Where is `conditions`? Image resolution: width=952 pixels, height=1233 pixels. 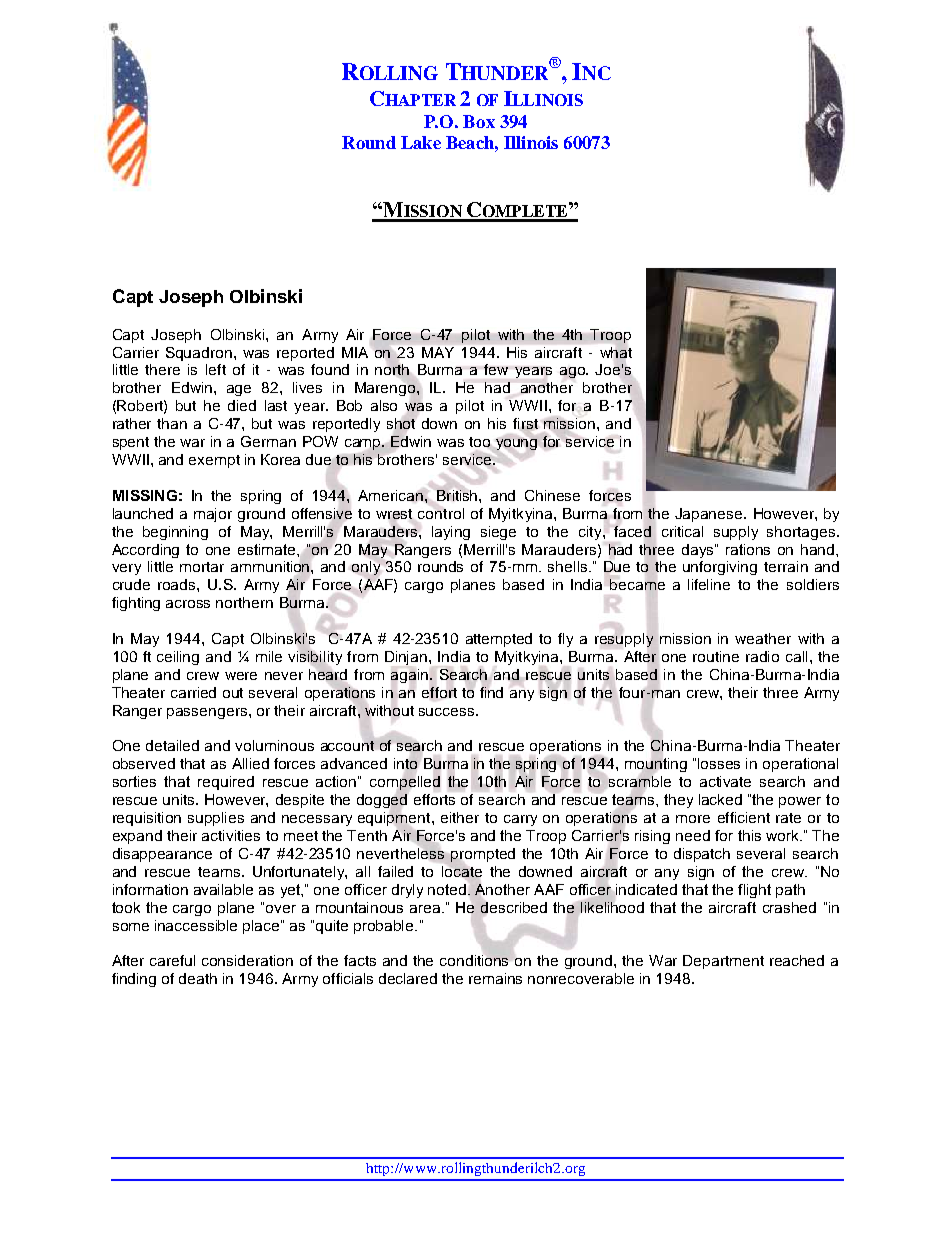
conditions is located at coordinates (475, 959).
